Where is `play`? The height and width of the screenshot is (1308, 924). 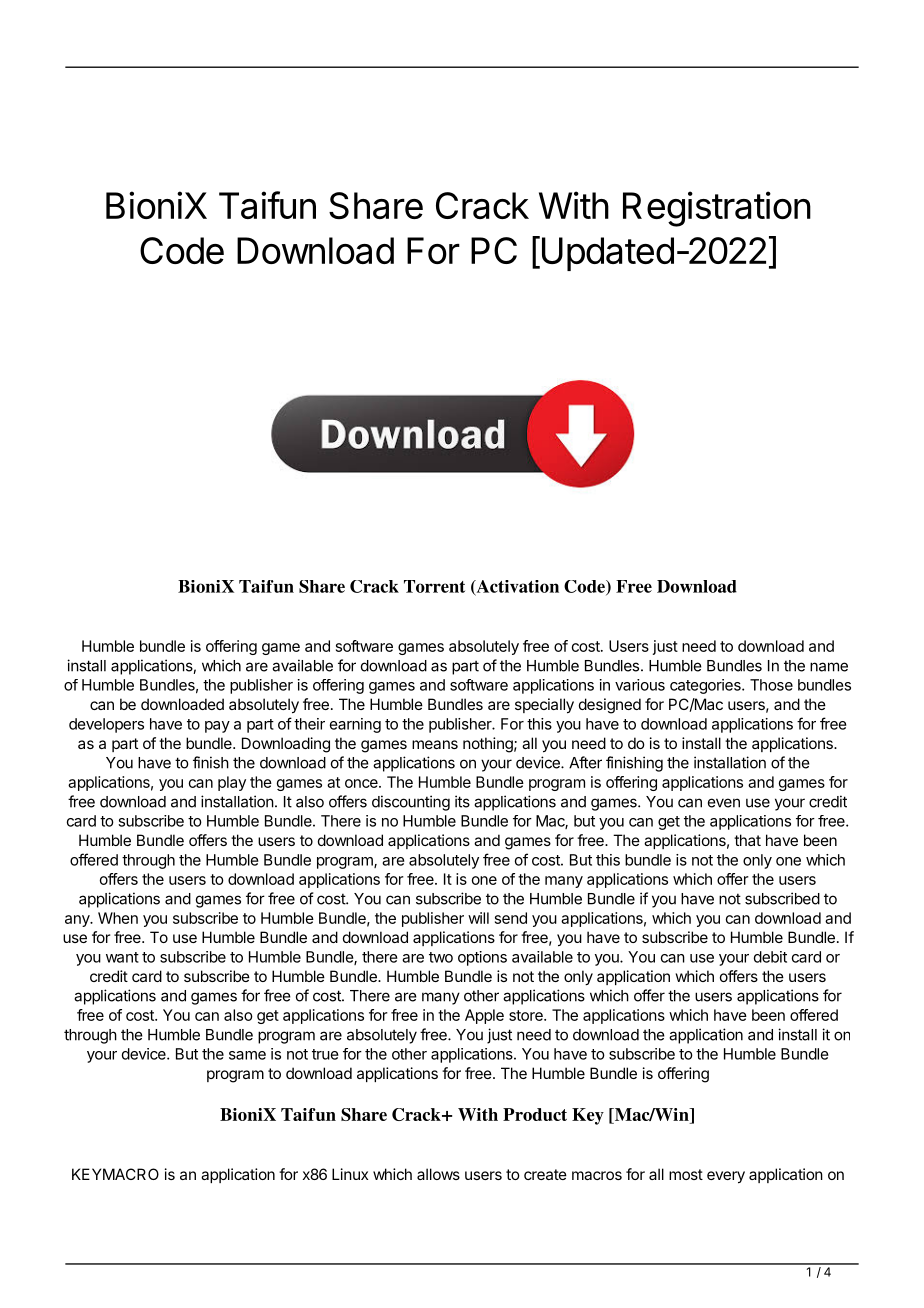 play is located at coordinates (232, 783).
